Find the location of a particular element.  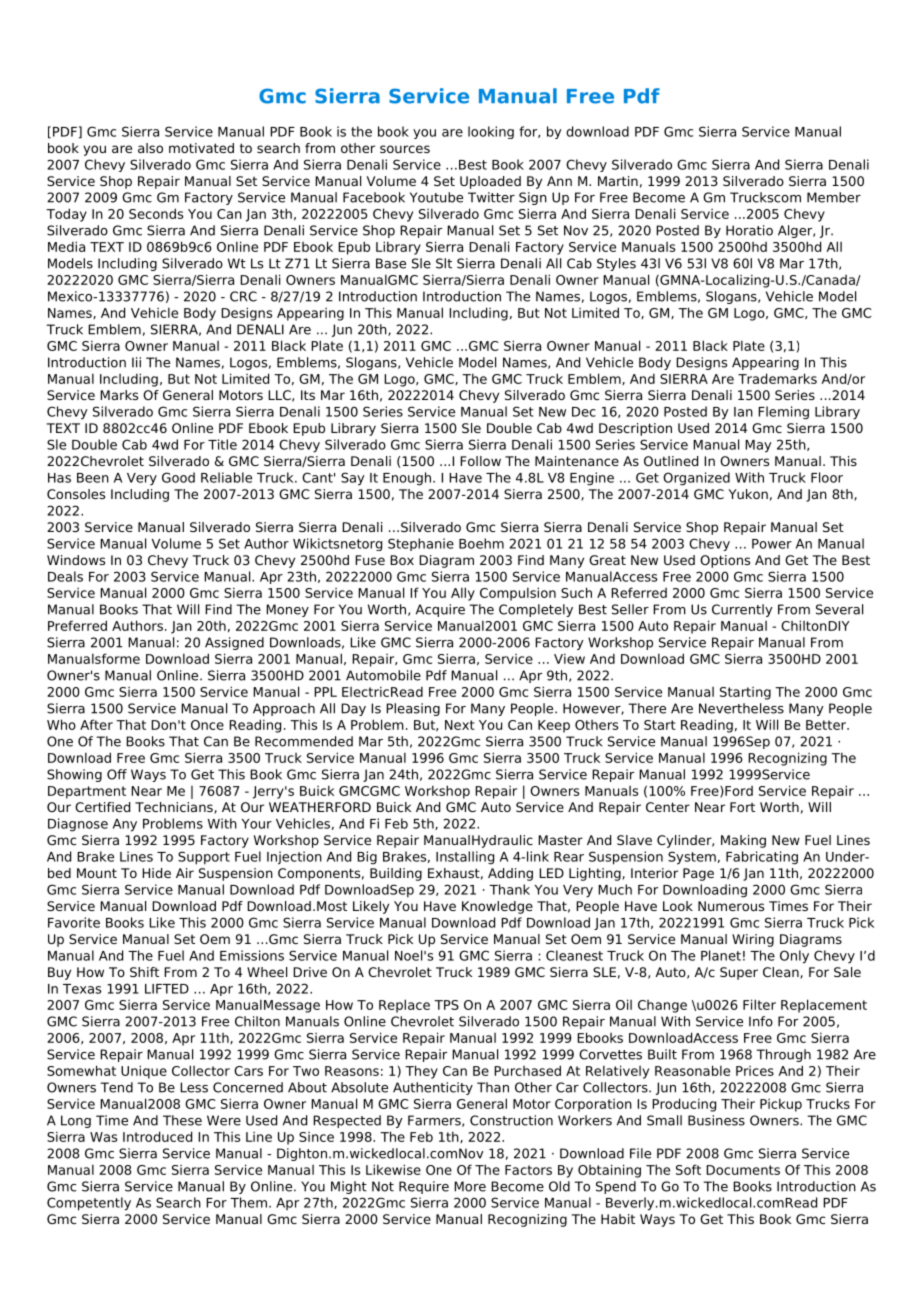

Yukon is located at coordinates (748, 494).
